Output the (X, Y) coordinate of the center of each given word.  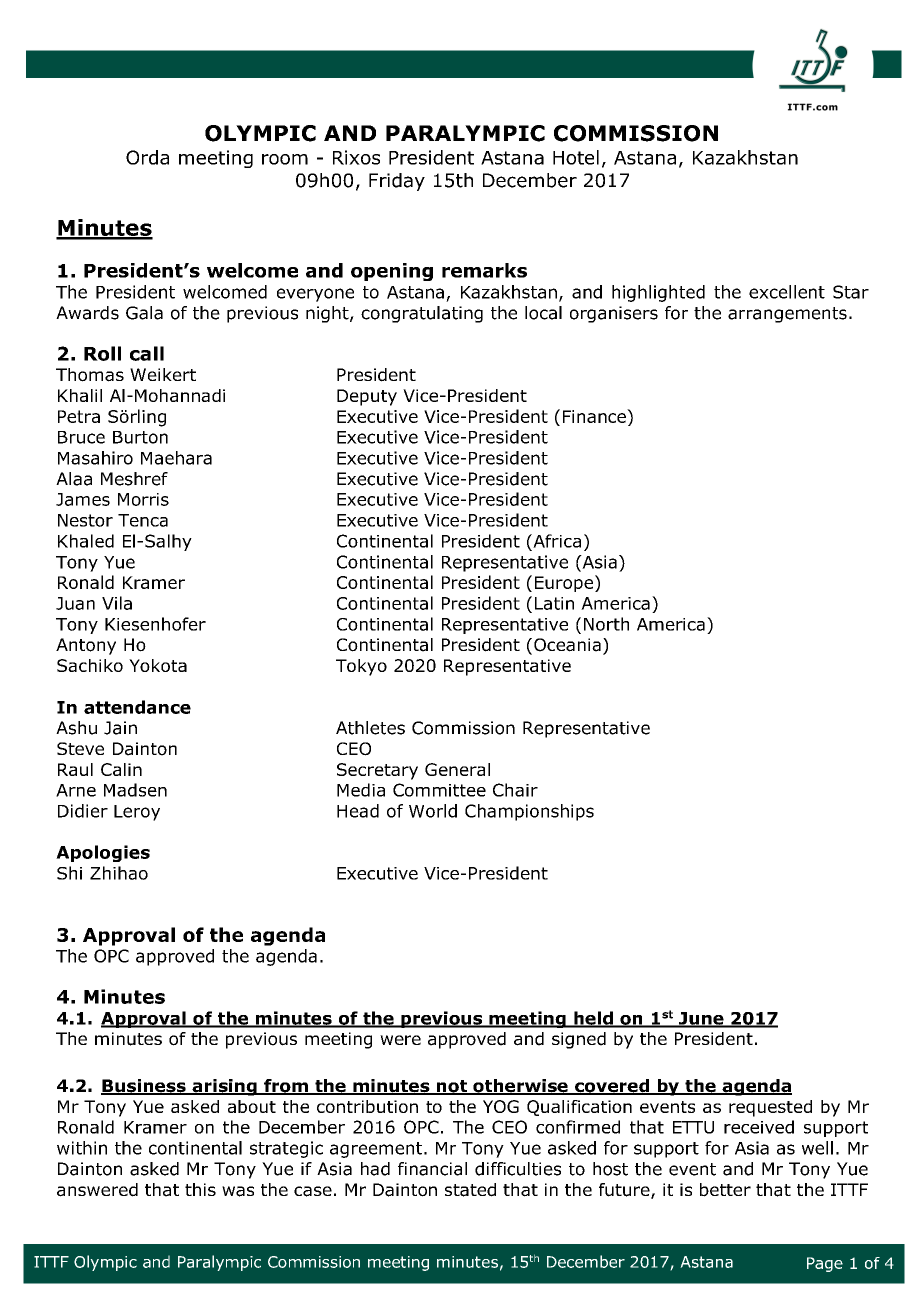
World (433, 811)
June (701, 1019)
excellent (787, 292)
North (606, 624)
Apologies (103, 853)
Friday (397, 182)
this (200, 1189)
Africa (556, 541)
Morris (143, 499)
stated (470, 1190)
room (285, 159)
